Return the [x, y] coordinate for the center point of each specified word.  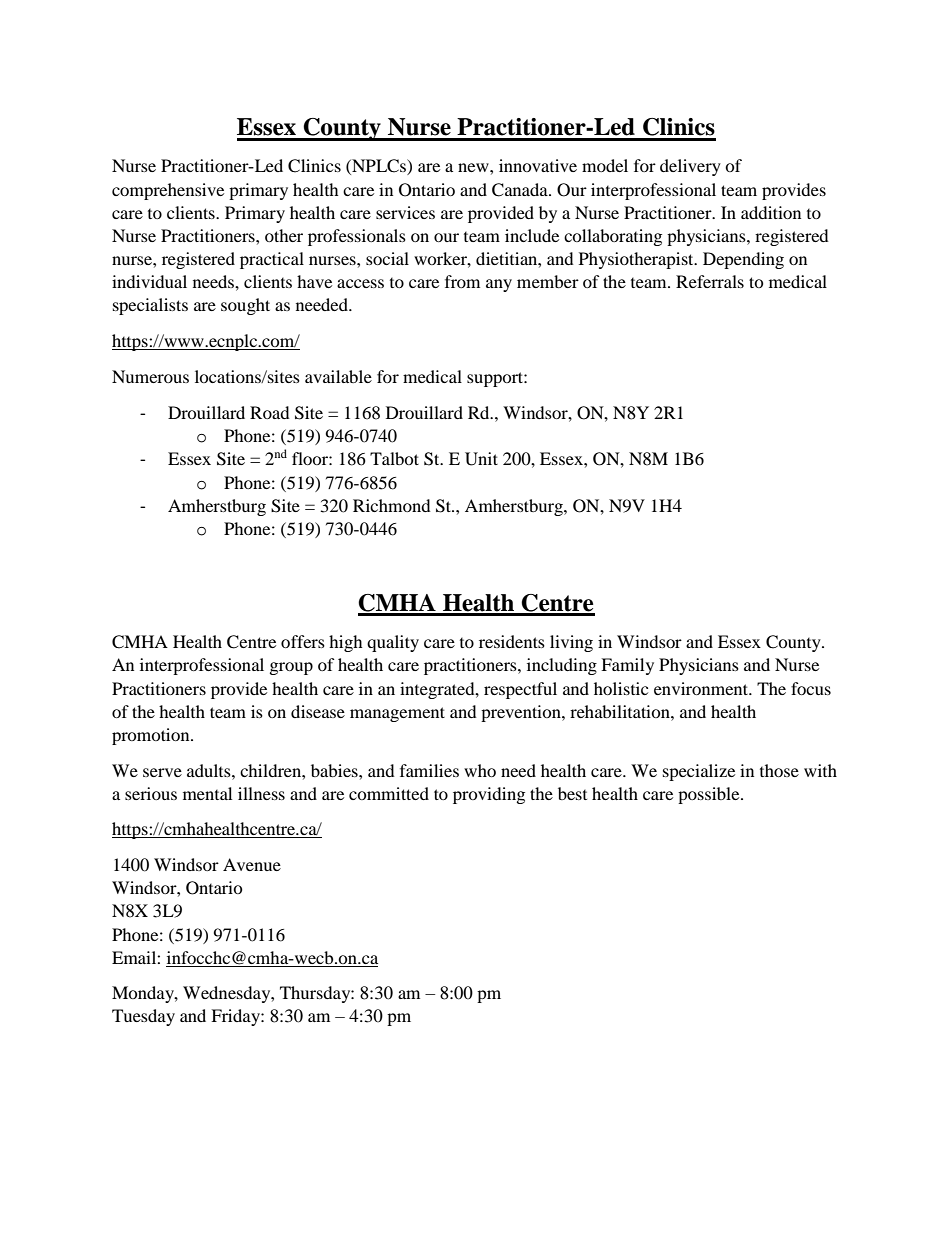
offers [303, 641]
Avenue [252, 864]
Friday [236, 1017]
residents [512, 641]
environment [702, 688]
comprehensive [168, 191]
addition [771, 212]
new [474, 167]
